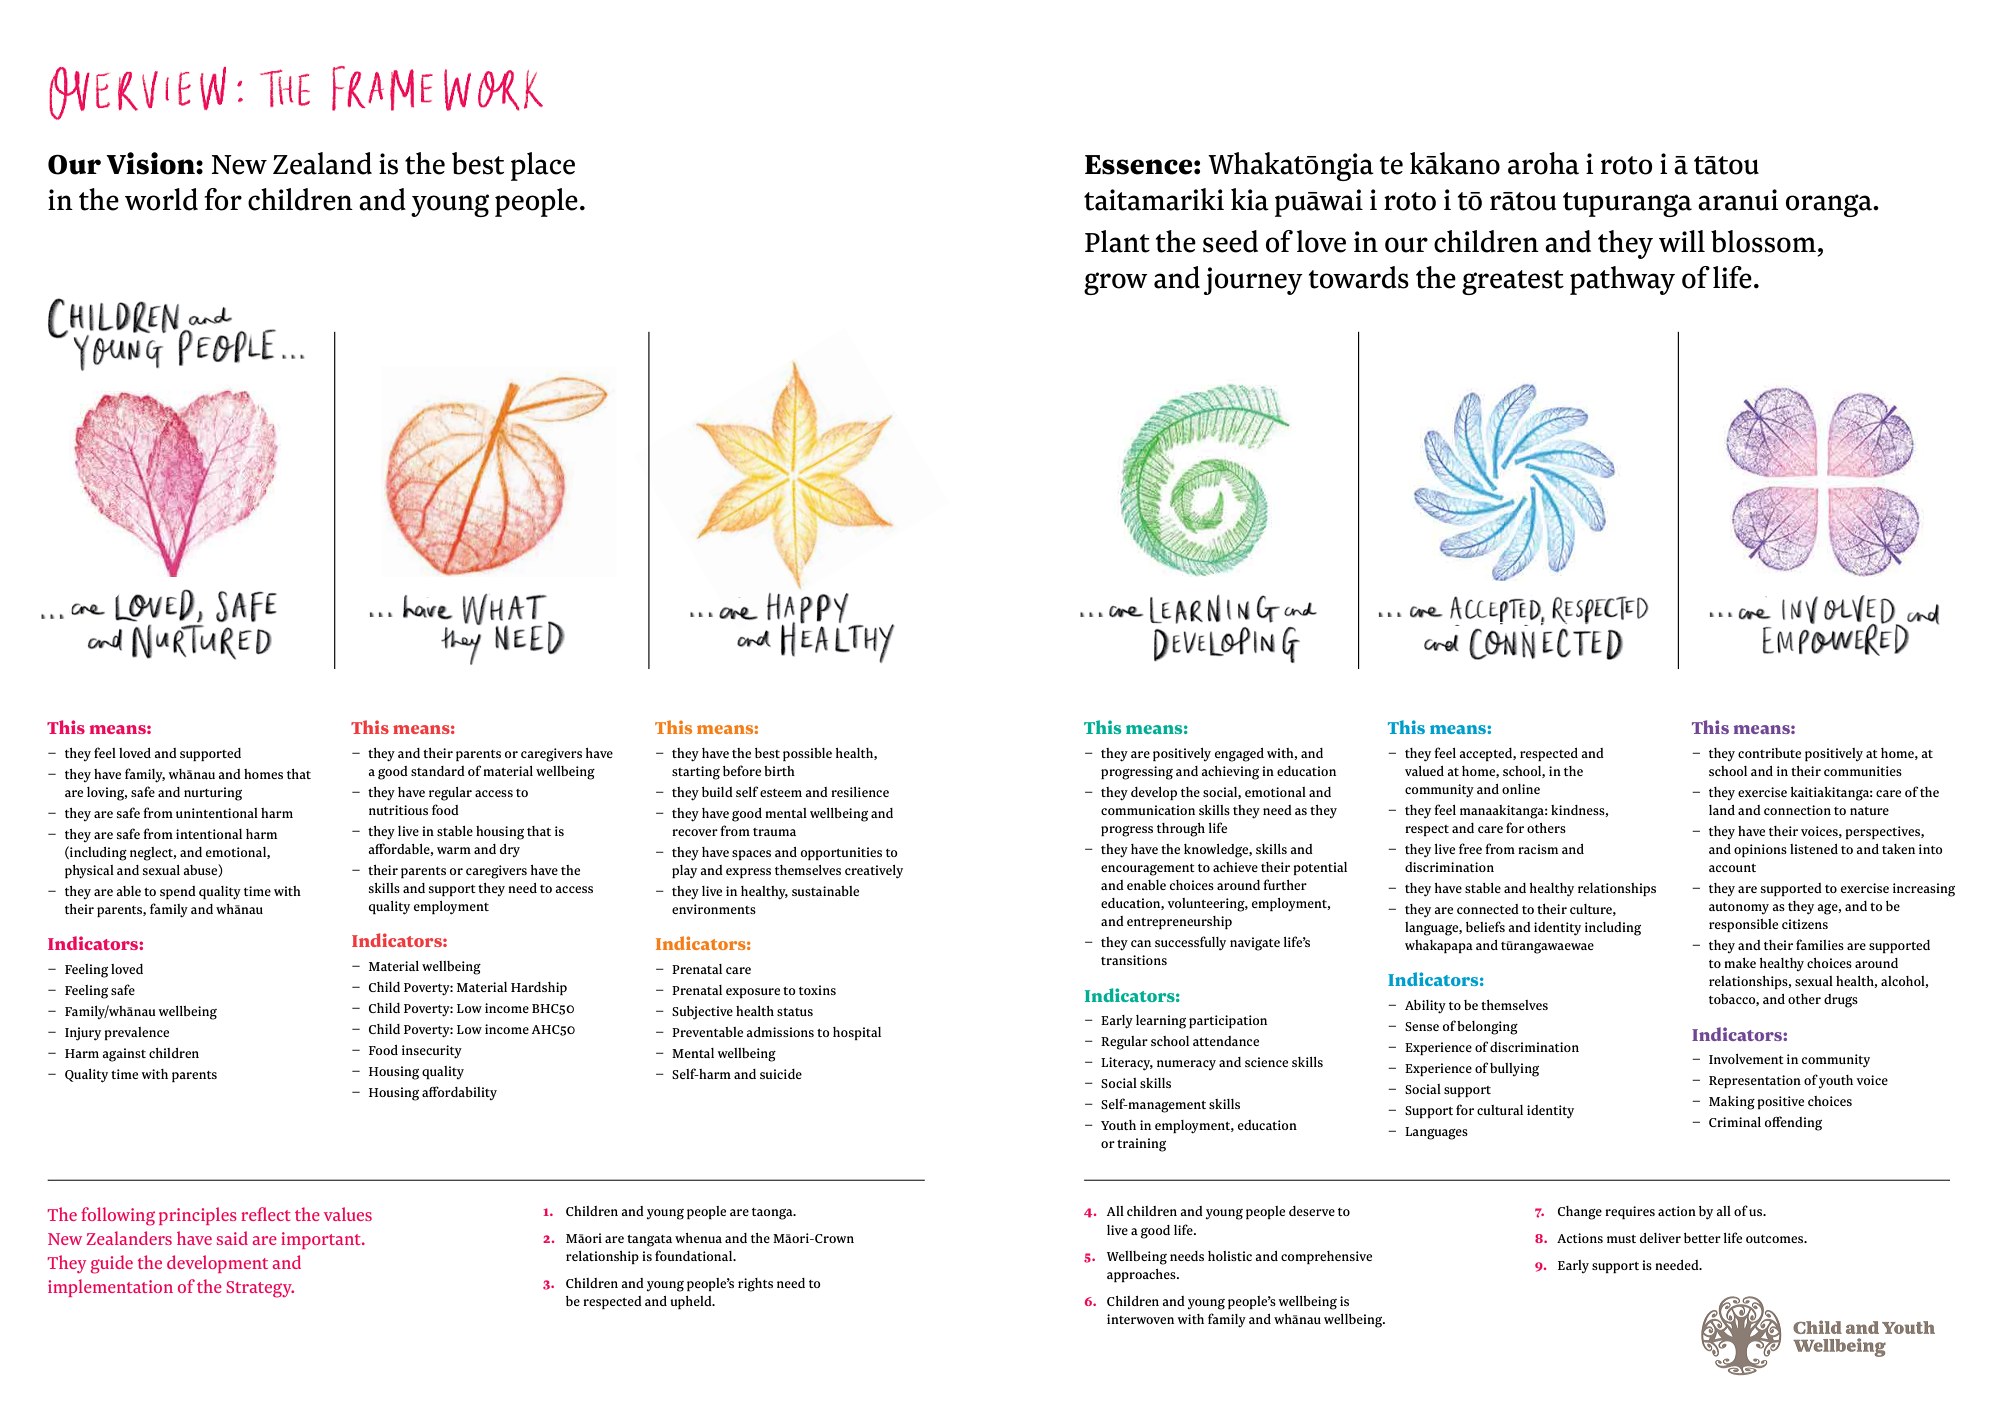  I want to click on approaches, so click(1142, 1275).
